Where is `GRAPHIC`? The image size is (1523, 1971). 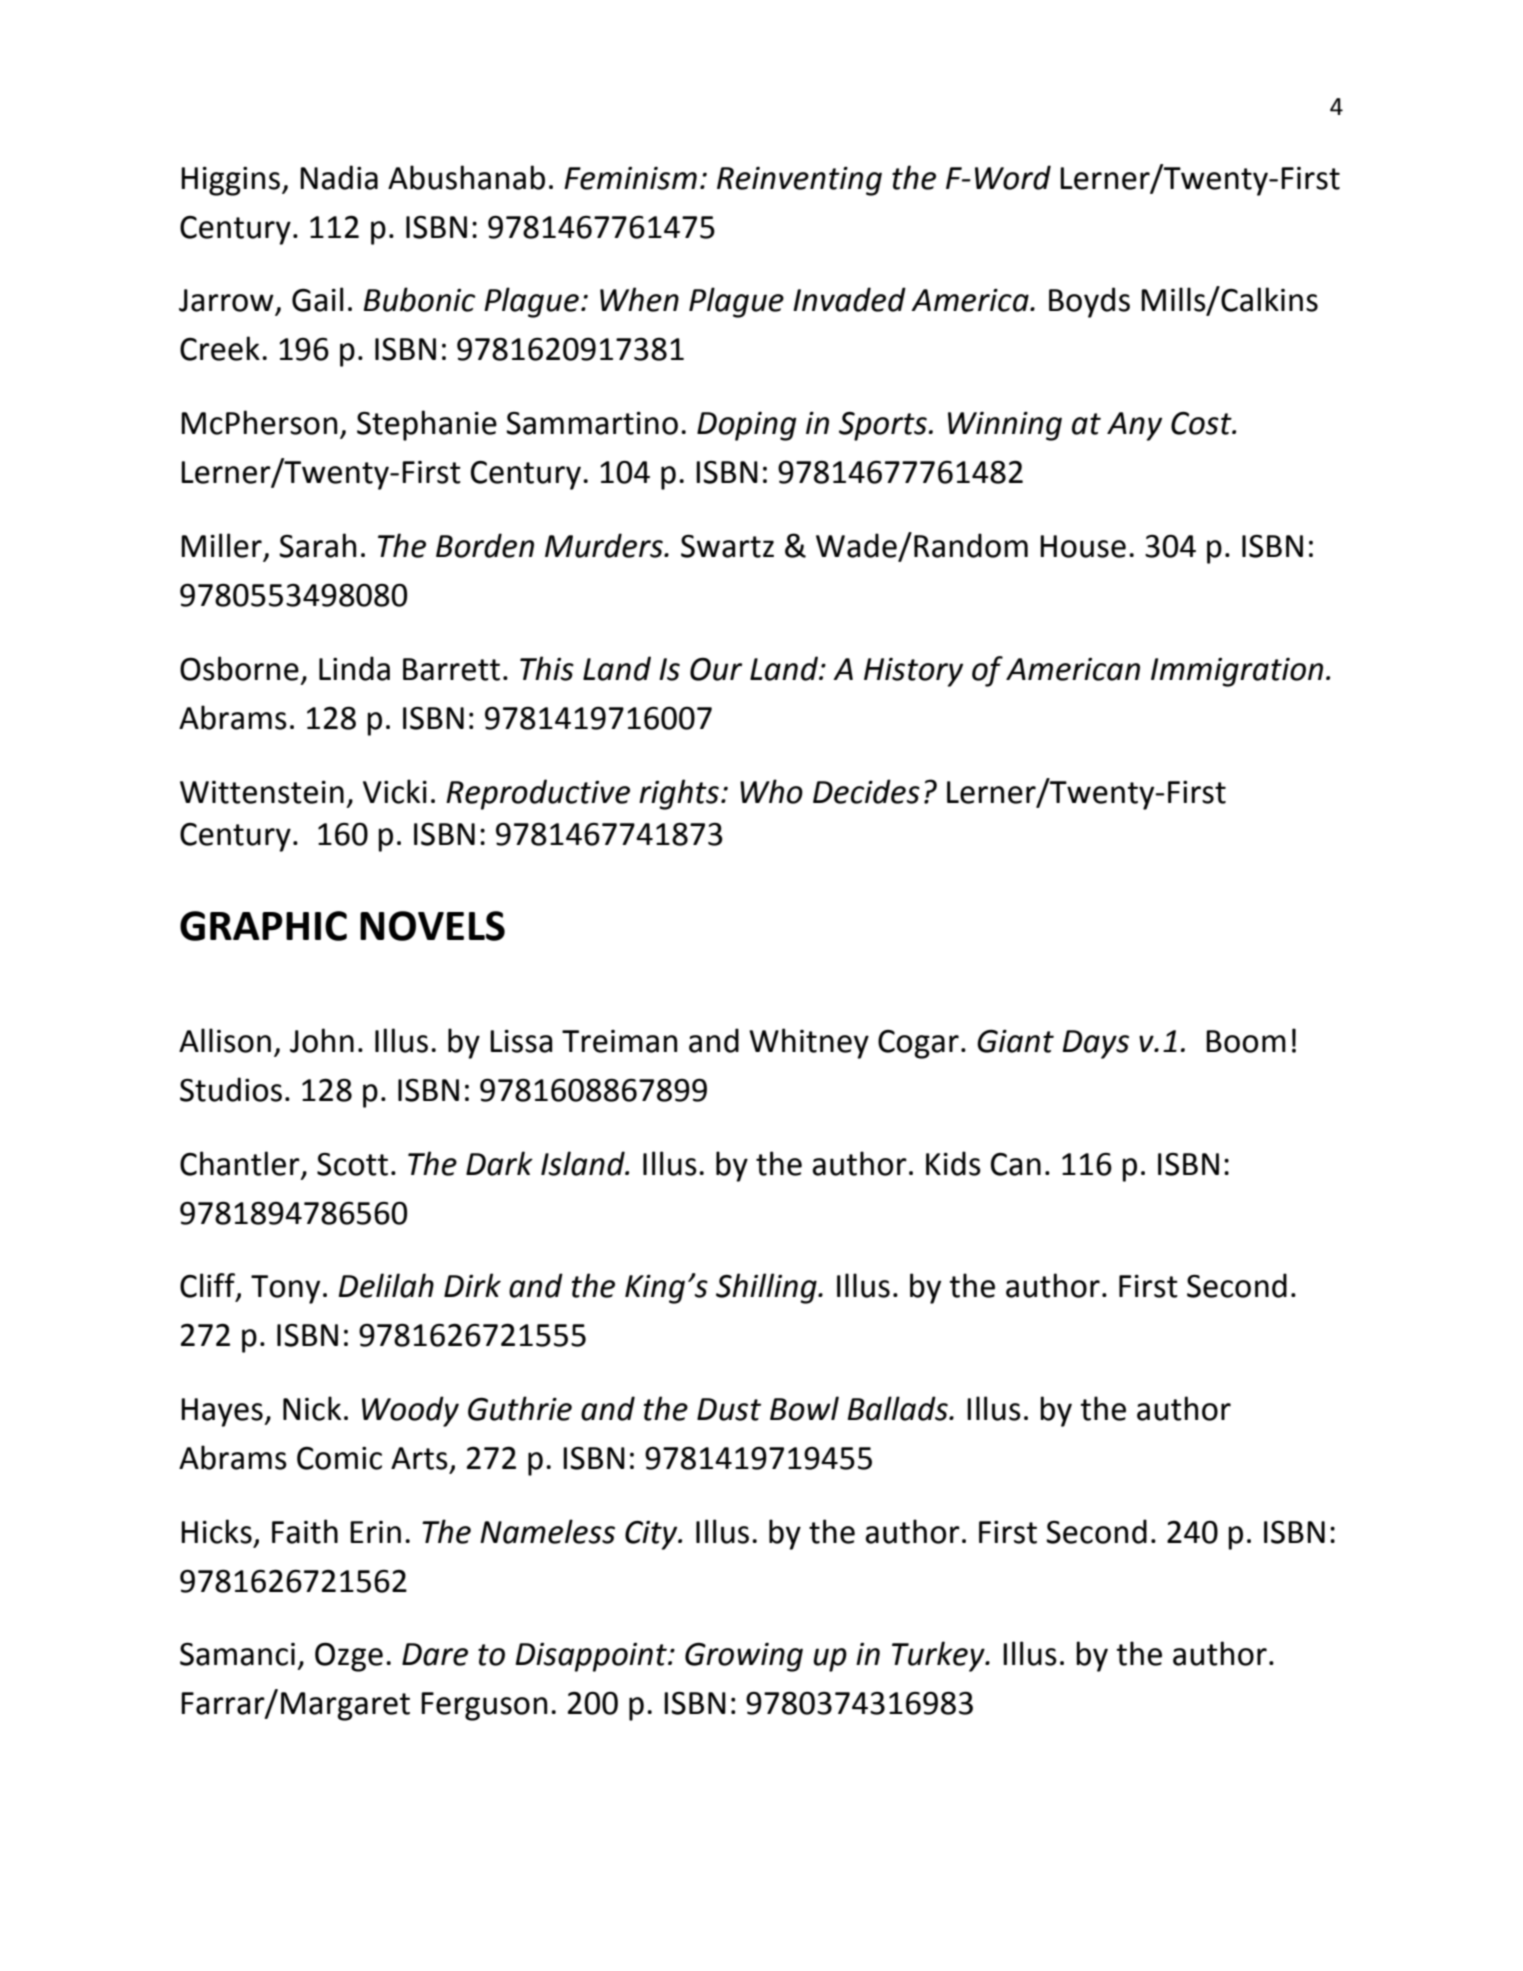
GRAPHIC is located at coordinates (263, 926).
